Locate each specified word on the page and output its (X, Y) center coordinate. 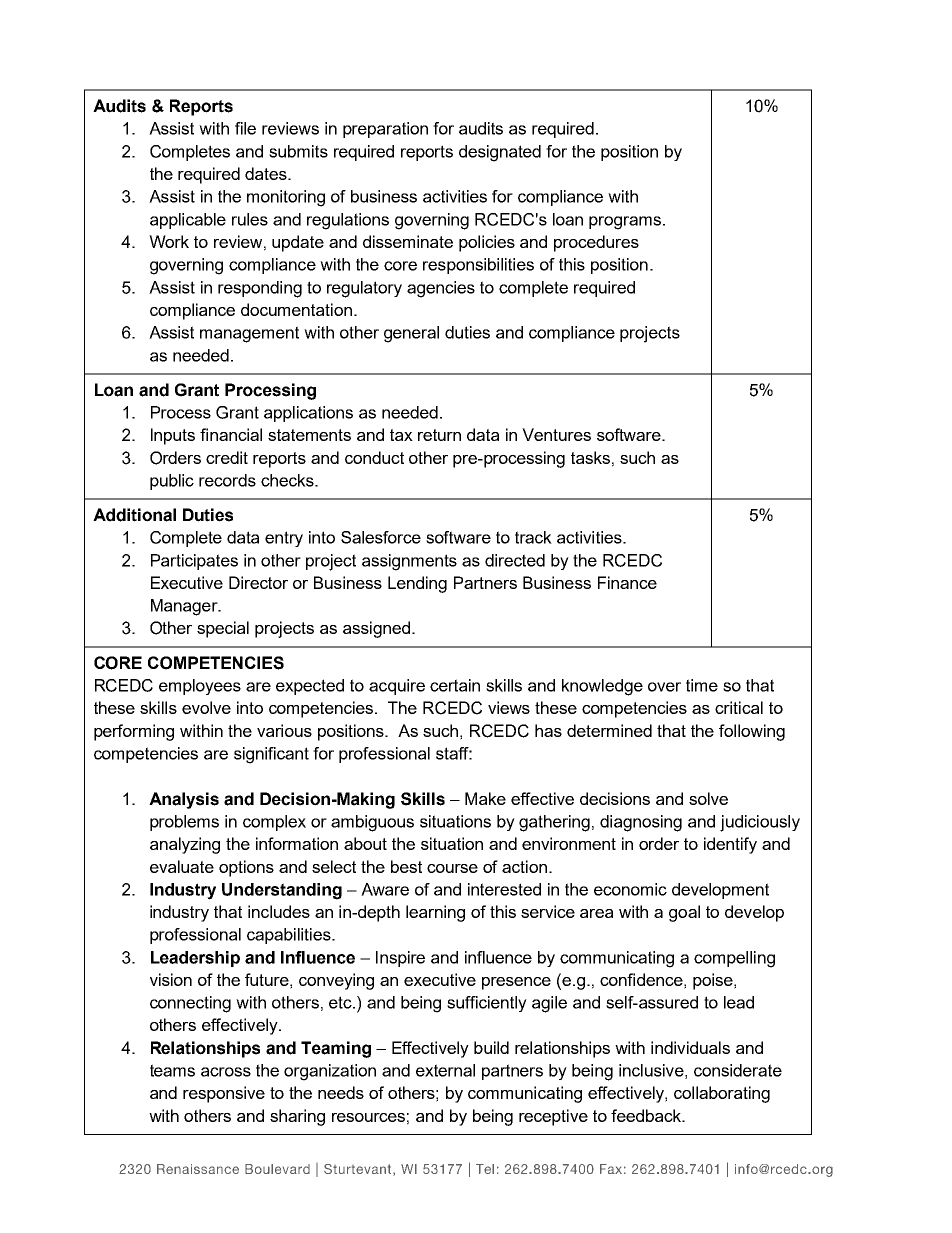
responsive (224, 1094)
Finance (627, 582)
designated (500, 153)
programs (625, 223)
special (223, 629)
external (445, 1070)
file (245, 128)
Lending (417, 584)
